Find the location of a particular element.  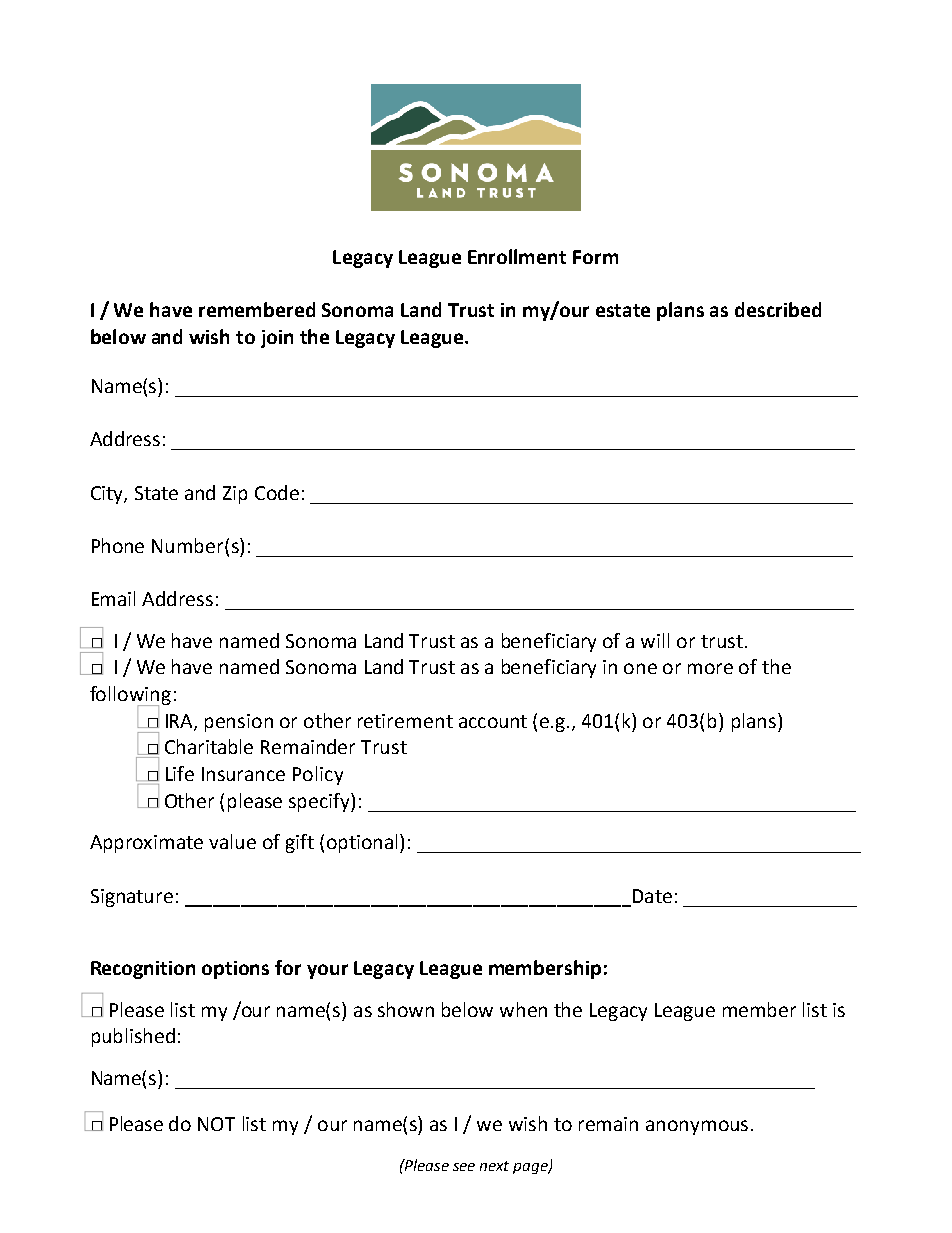

retirement is located at coordinates (405, 721).
